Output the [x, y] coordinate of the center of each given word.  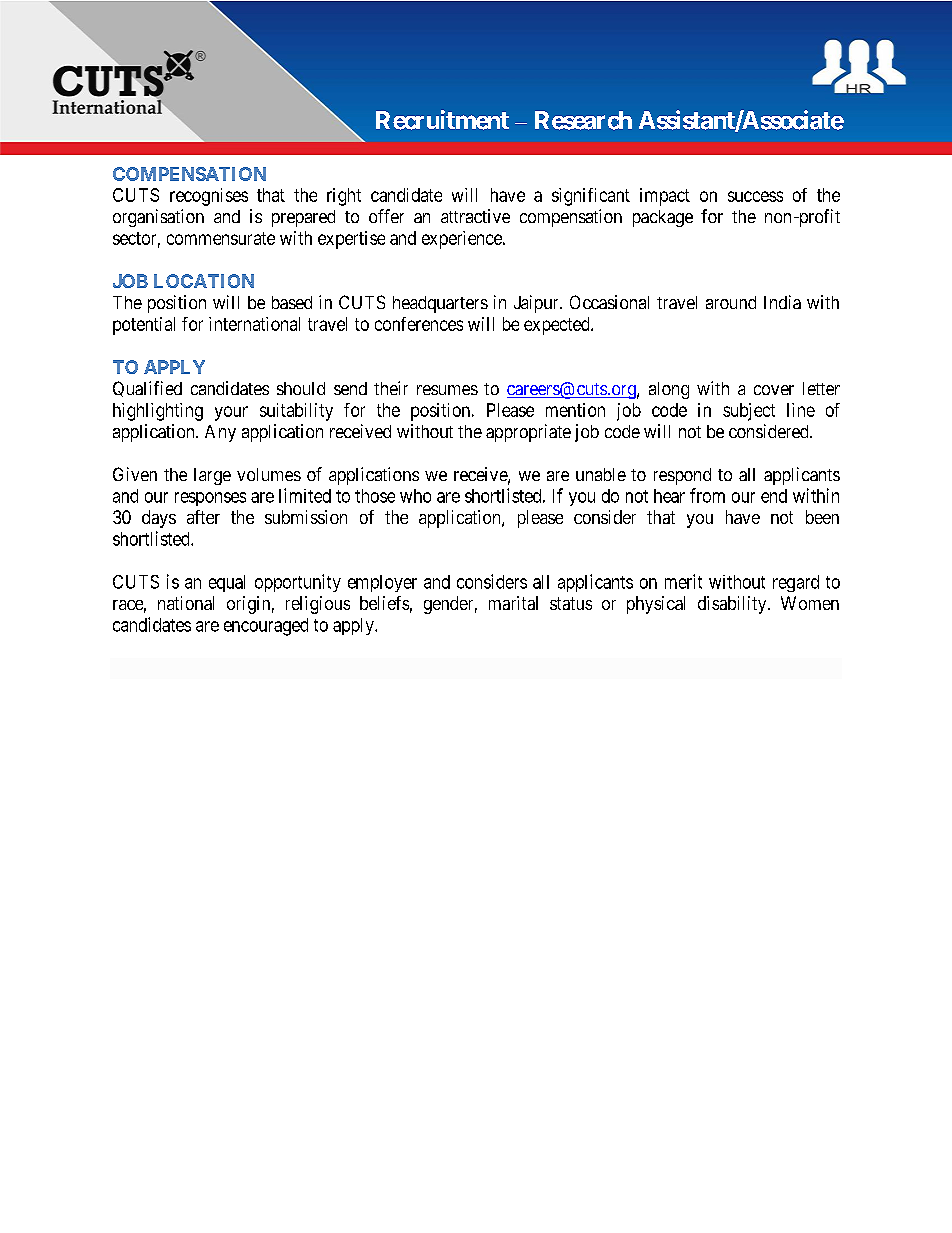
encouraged [266, 627]
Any [220, 433]
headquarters [440, 304]
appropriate [528, 433]
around [731, 302]
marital [513, 603]
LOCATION [204, 281]
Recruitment [442, 120]
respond [682, 476]
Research [583, 120]
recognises [209, 197]
